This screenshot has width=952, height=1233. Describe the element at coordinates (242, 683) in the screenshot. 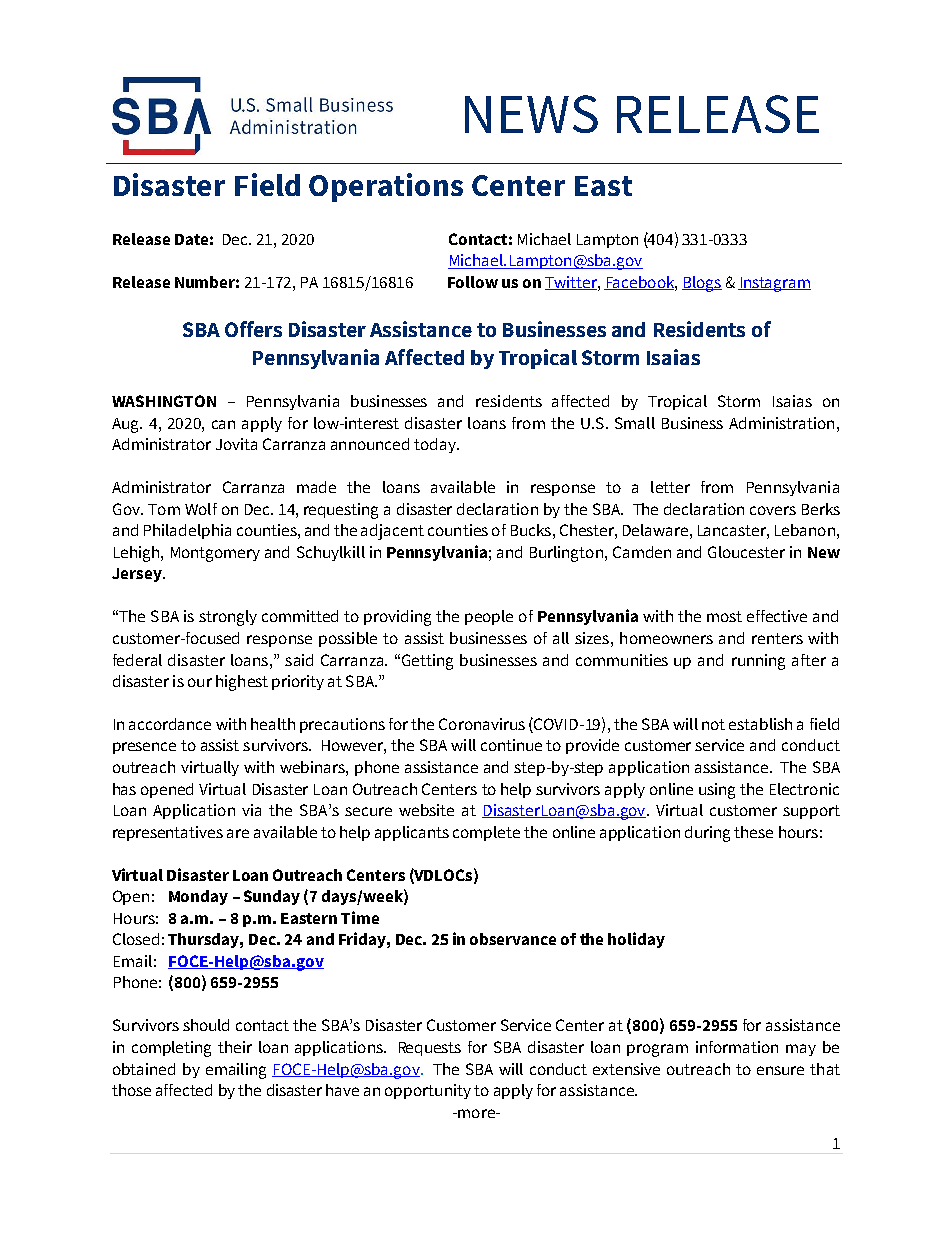

I see `highest` at that location.
